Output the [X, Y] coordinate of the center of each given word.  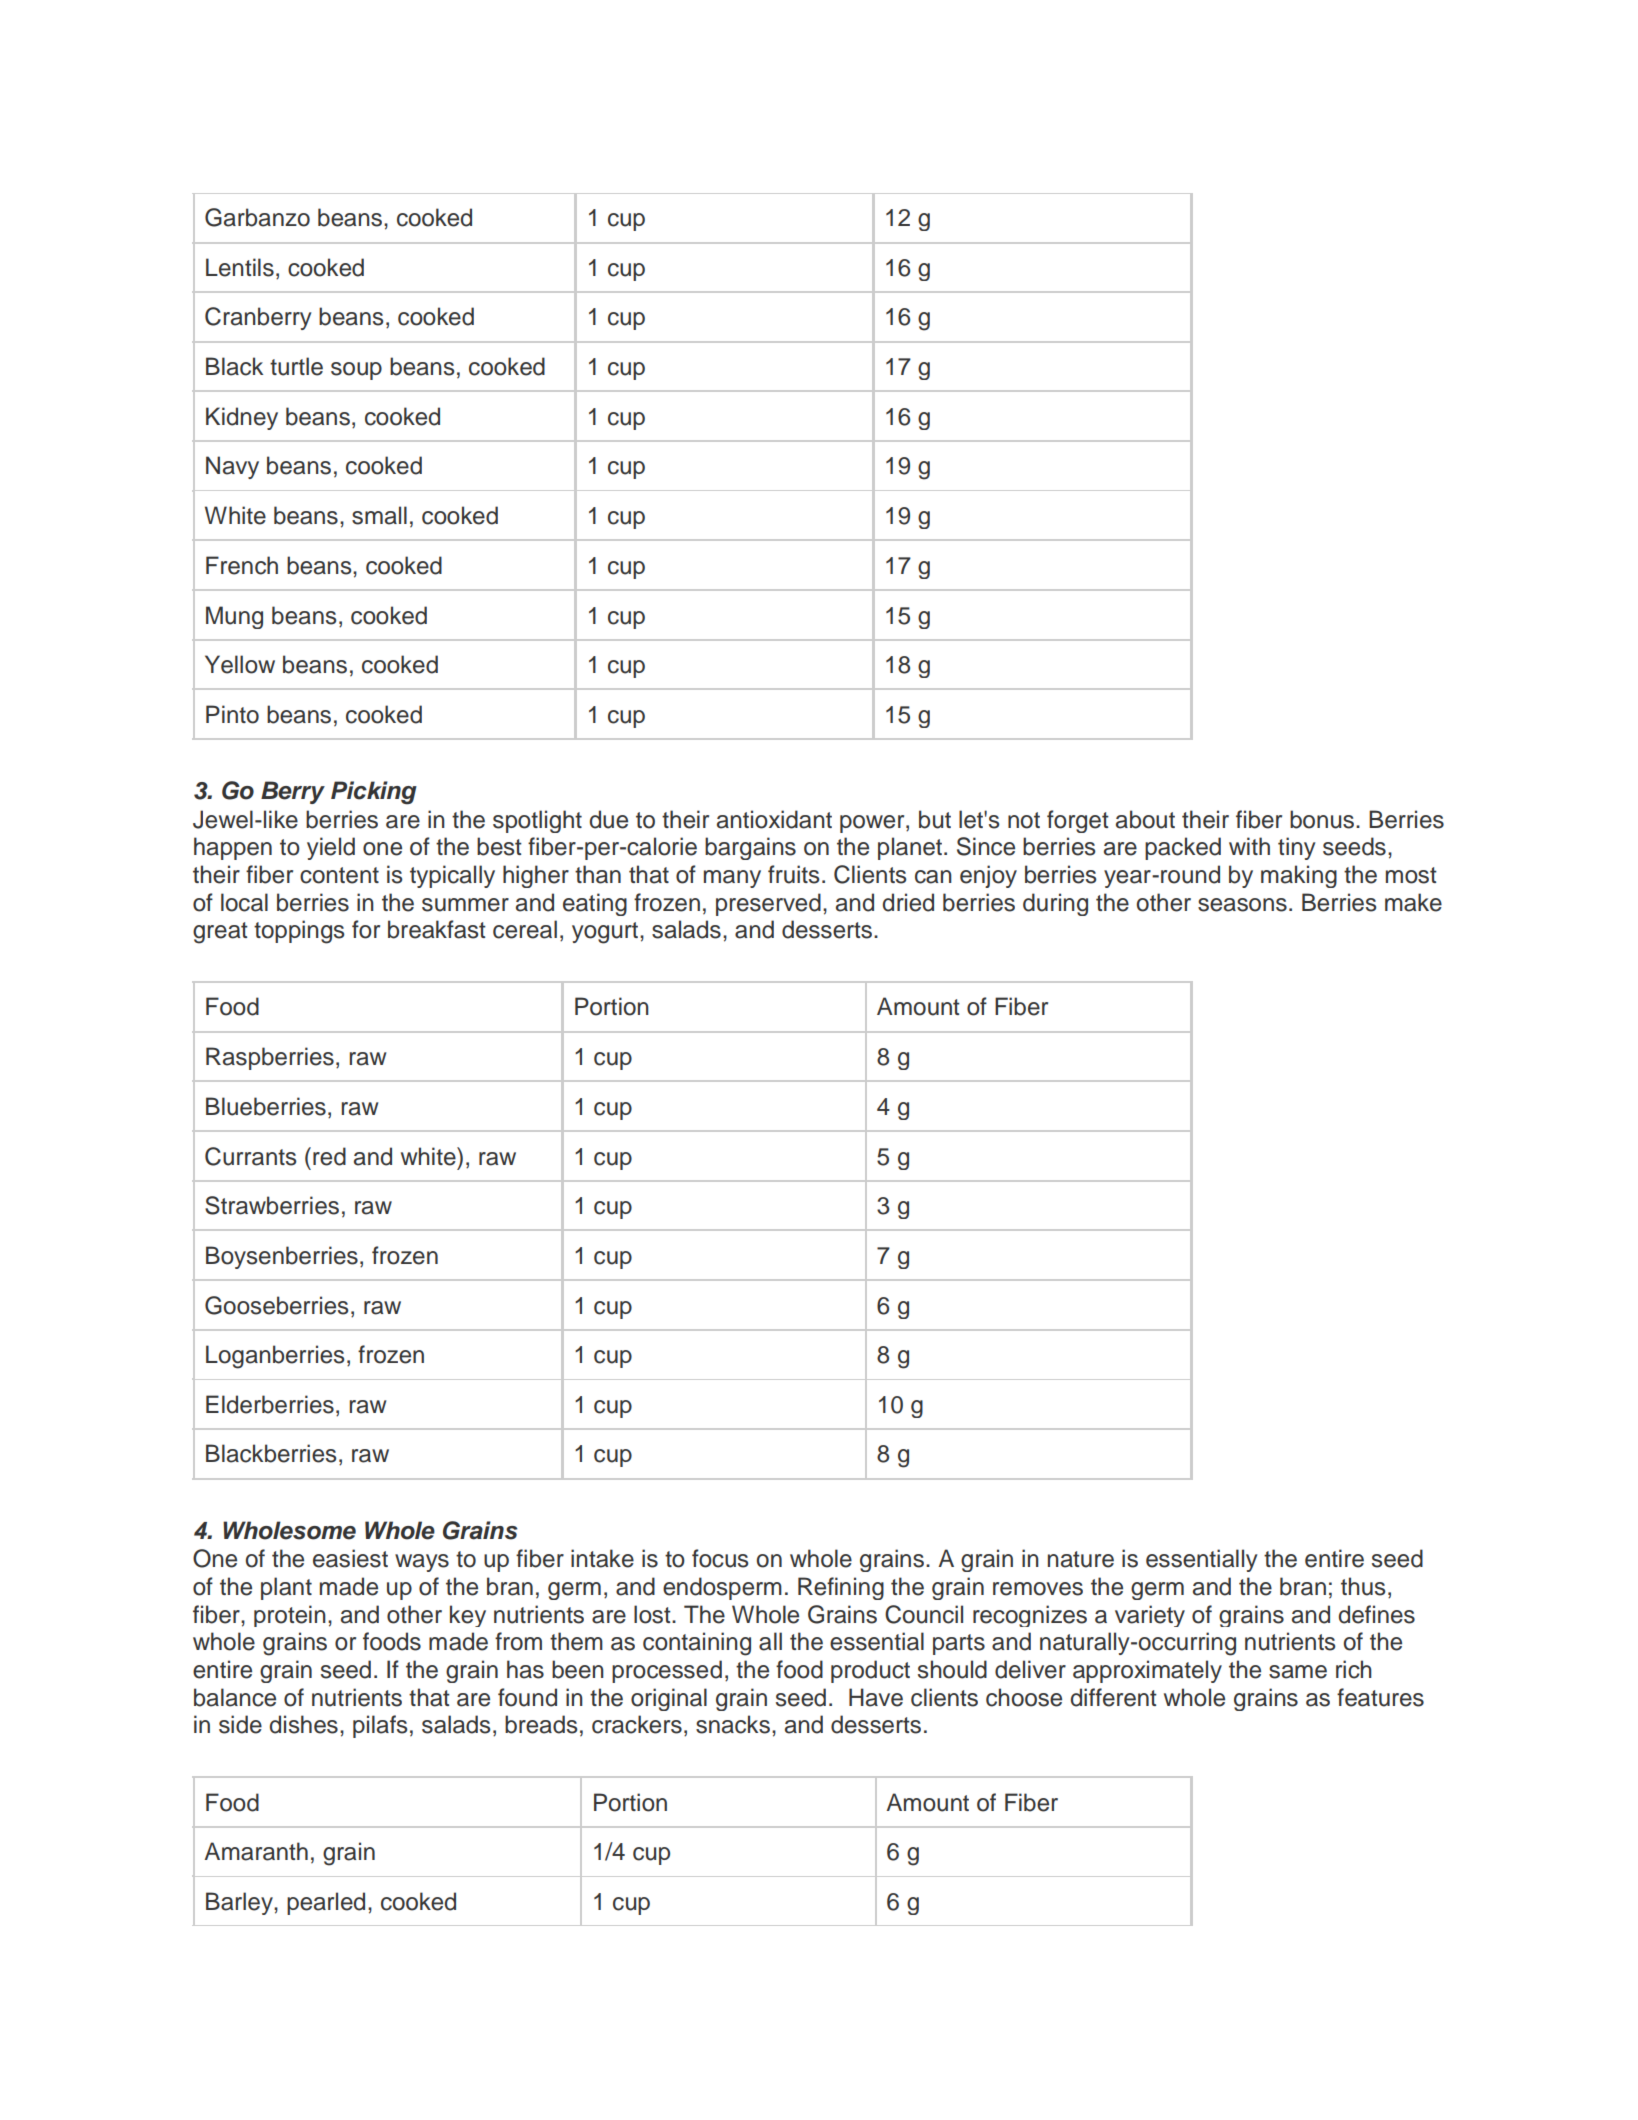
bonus [1322, 819]
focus [720, 1558]
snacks [733, 1724]
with [1249, 846]
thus [1363, 1586]
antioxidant [774, 819]
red [329, 1156]
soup [356, 371]
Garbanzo [257, 217]
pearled [326, 1903]
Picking [374, 793]
